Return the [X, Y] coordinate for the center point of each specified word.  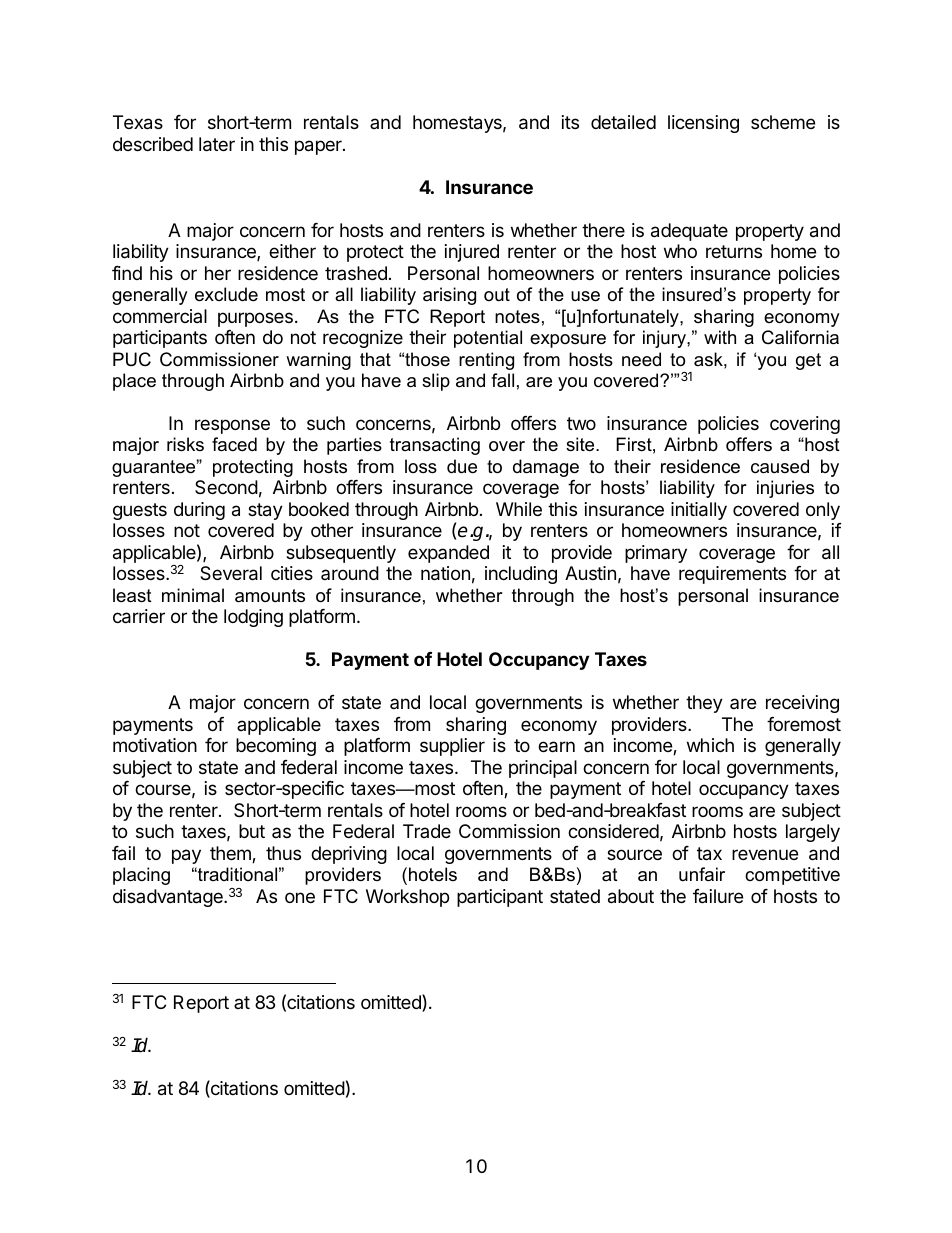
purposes [255, 319]
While [519, 509]
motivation [155, 745]
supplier [452, 747]
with [720, 337]
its [570, 122]
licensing [703, 124]
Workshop [407, 898]
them [231, 854]
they [704, 704]
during [199, 511]
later [217, 144]
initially [699, 511]
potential [488, 339]
